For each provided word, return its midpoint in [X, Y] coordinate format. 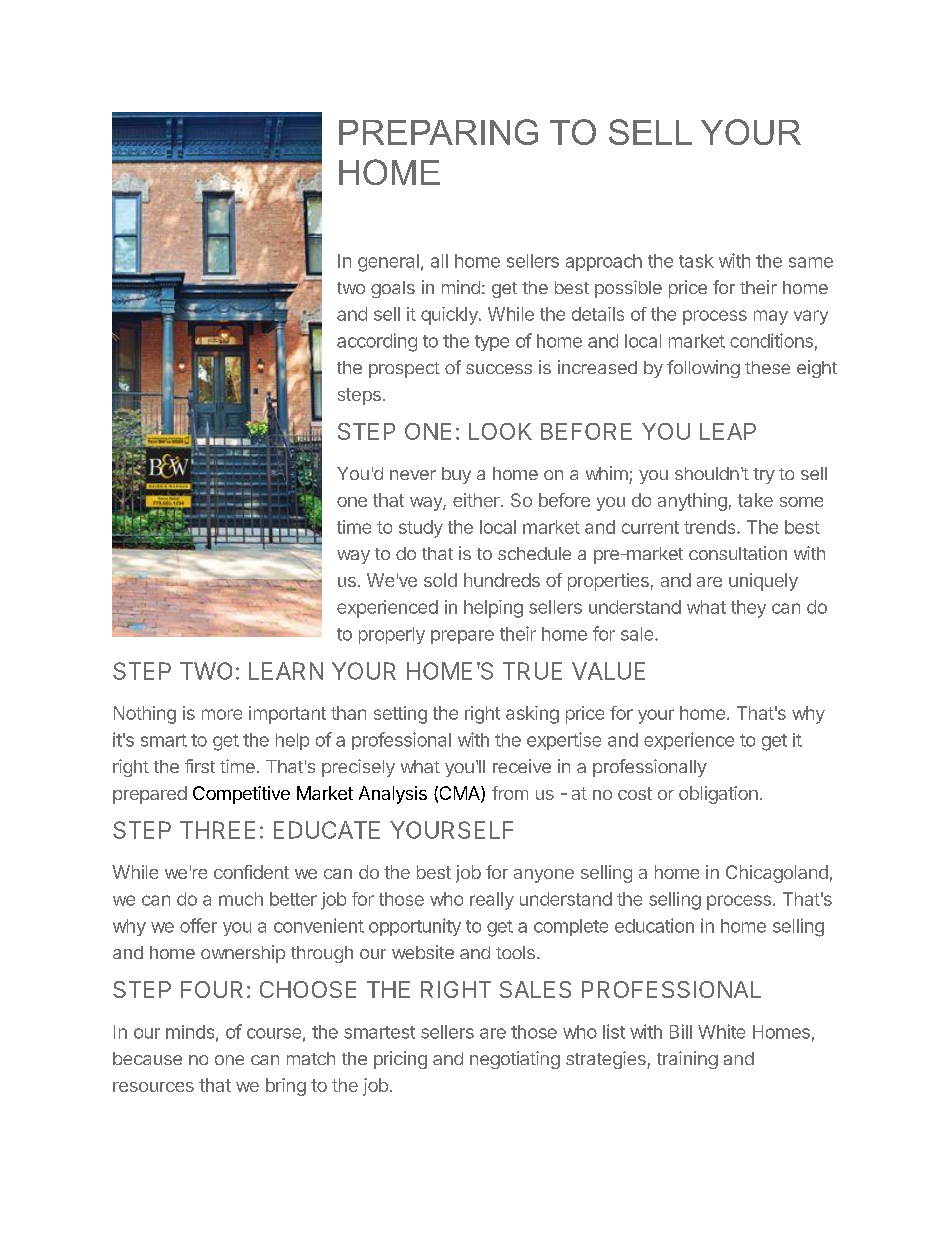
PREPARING [438, 132]
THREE [217, 830]
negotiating [515, 1060]
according [377, 342]
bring [286, 1087]
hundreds [502, 580]
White [721, 1031]
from [510, 793]
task [696, 261]
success [499, 369]
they [748, 609]
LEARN [286, 671]
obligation [718, 795]
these [767, 367]
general [388, 263]
